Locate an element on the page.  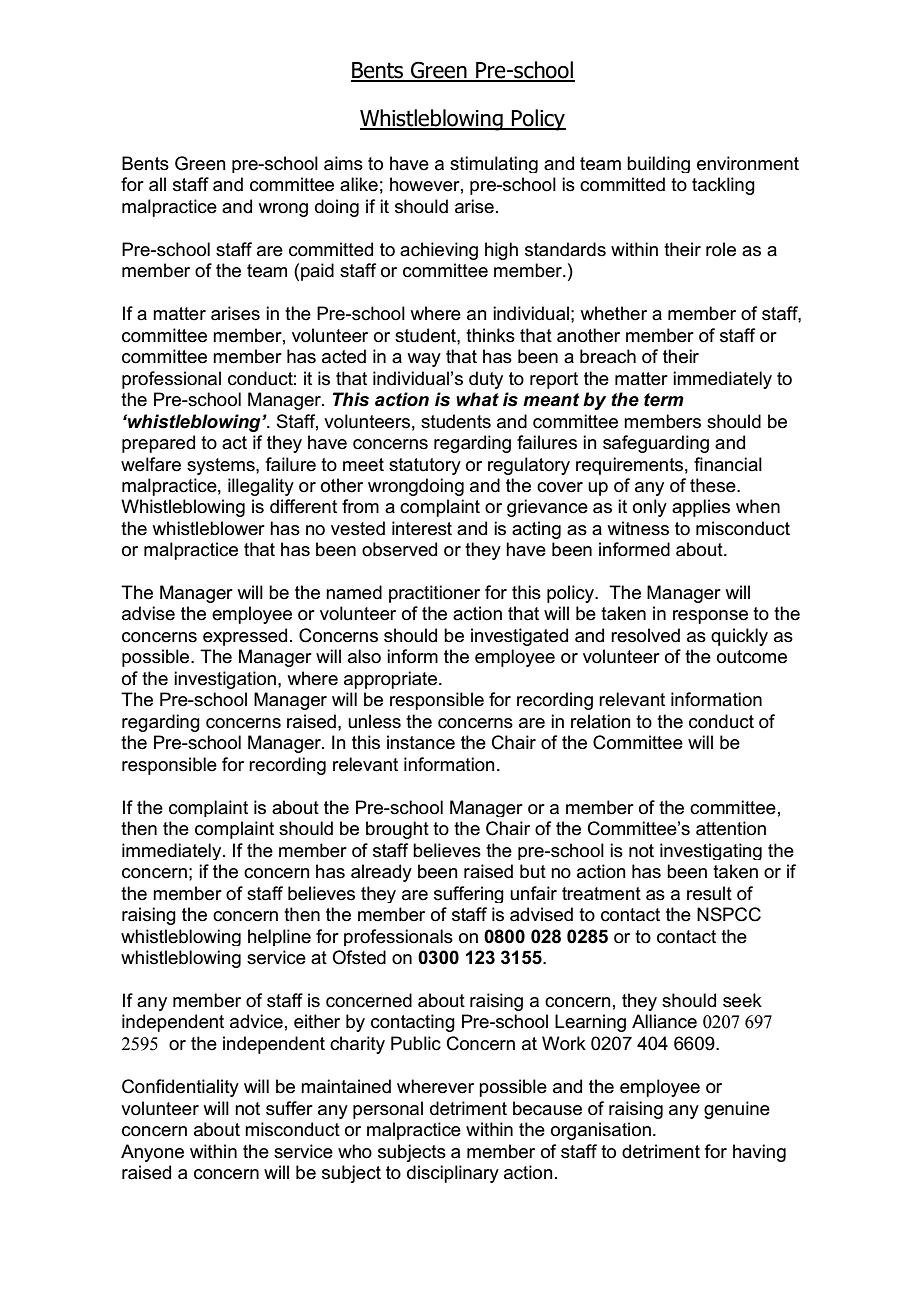
tackling is located at coordinates (723, 186).
